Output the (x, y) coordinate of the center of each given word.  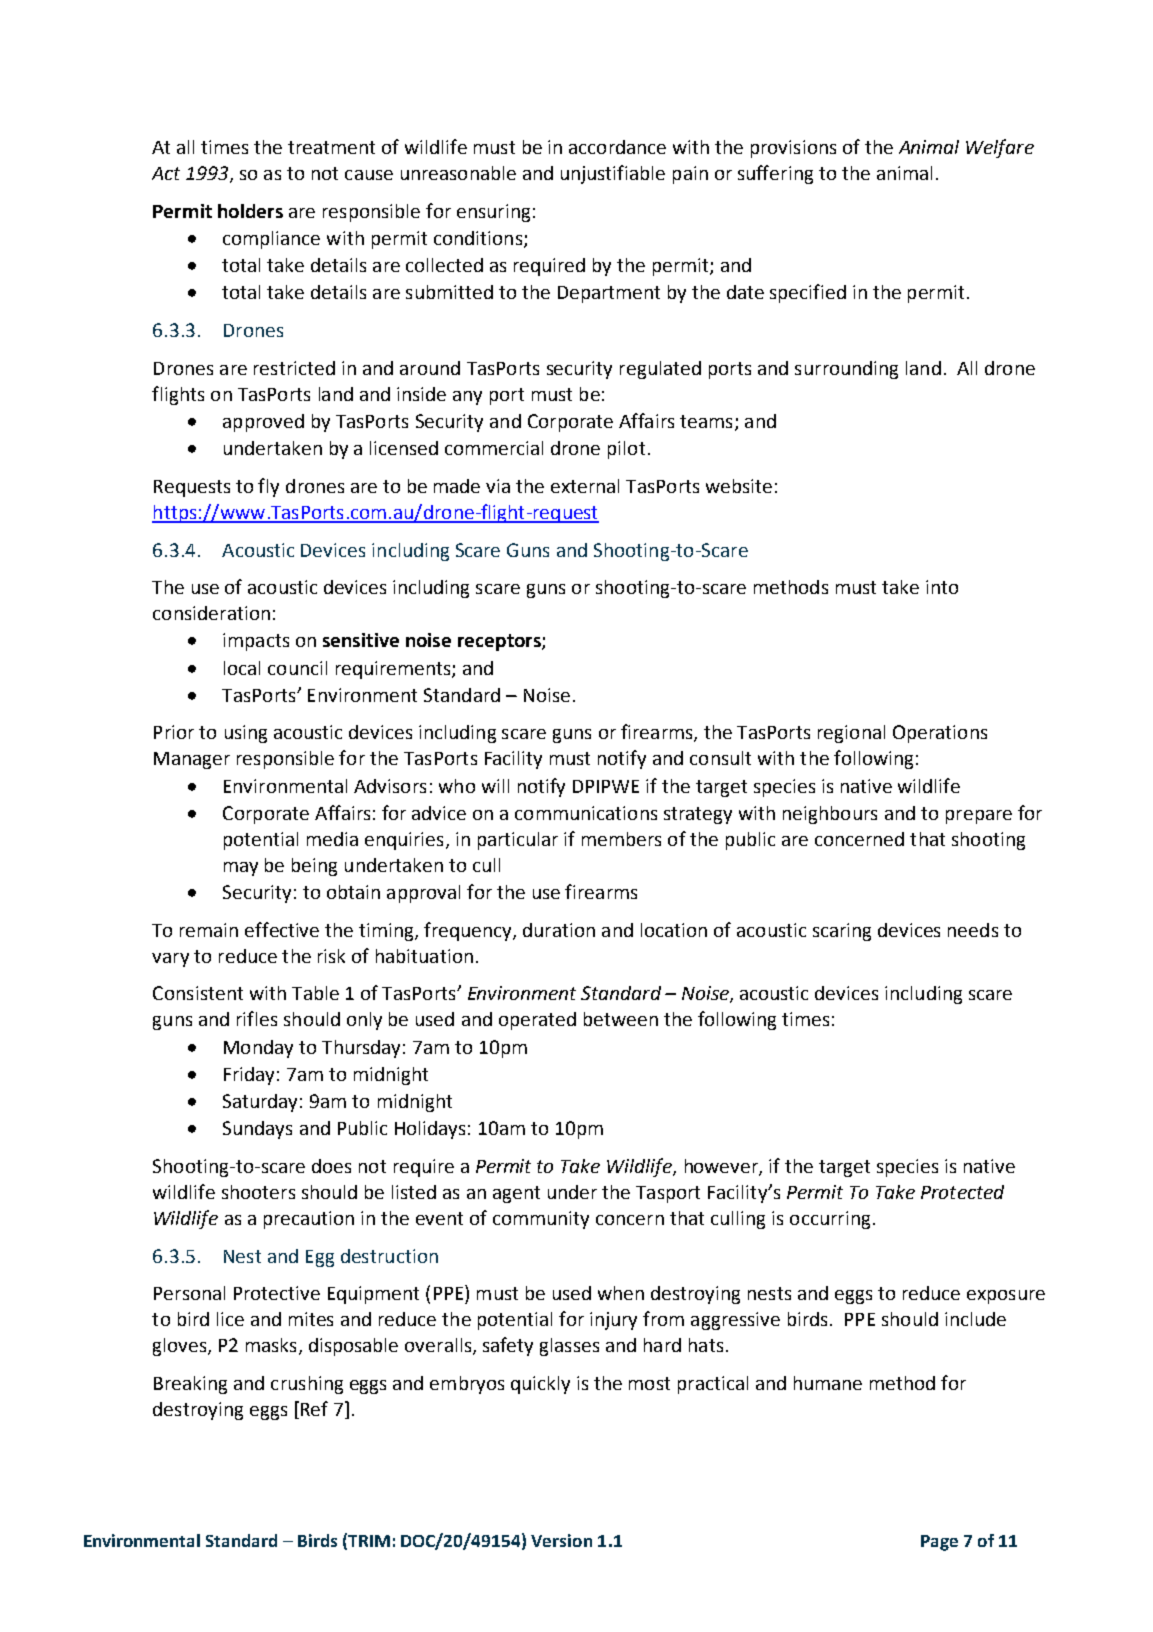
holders (250, 211)
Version (561, 1540)
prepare (979, 817)
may (241, 869)
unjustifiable (613, 174)
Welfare (1000, 148)
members (621, 839)
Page (939, 1543)
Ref (314, 1408)
